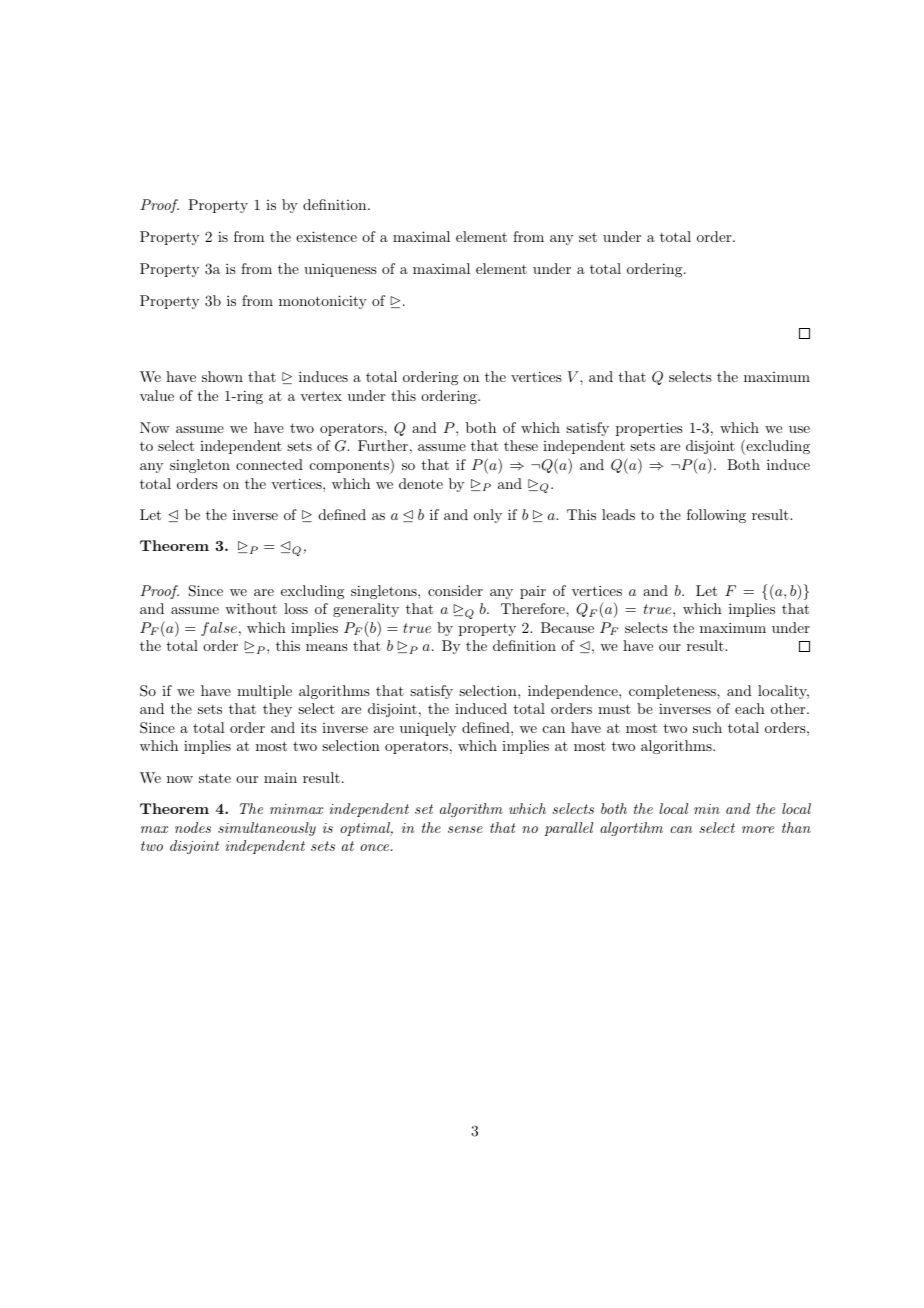  I want to click on Therefore, so click(534, 608).
